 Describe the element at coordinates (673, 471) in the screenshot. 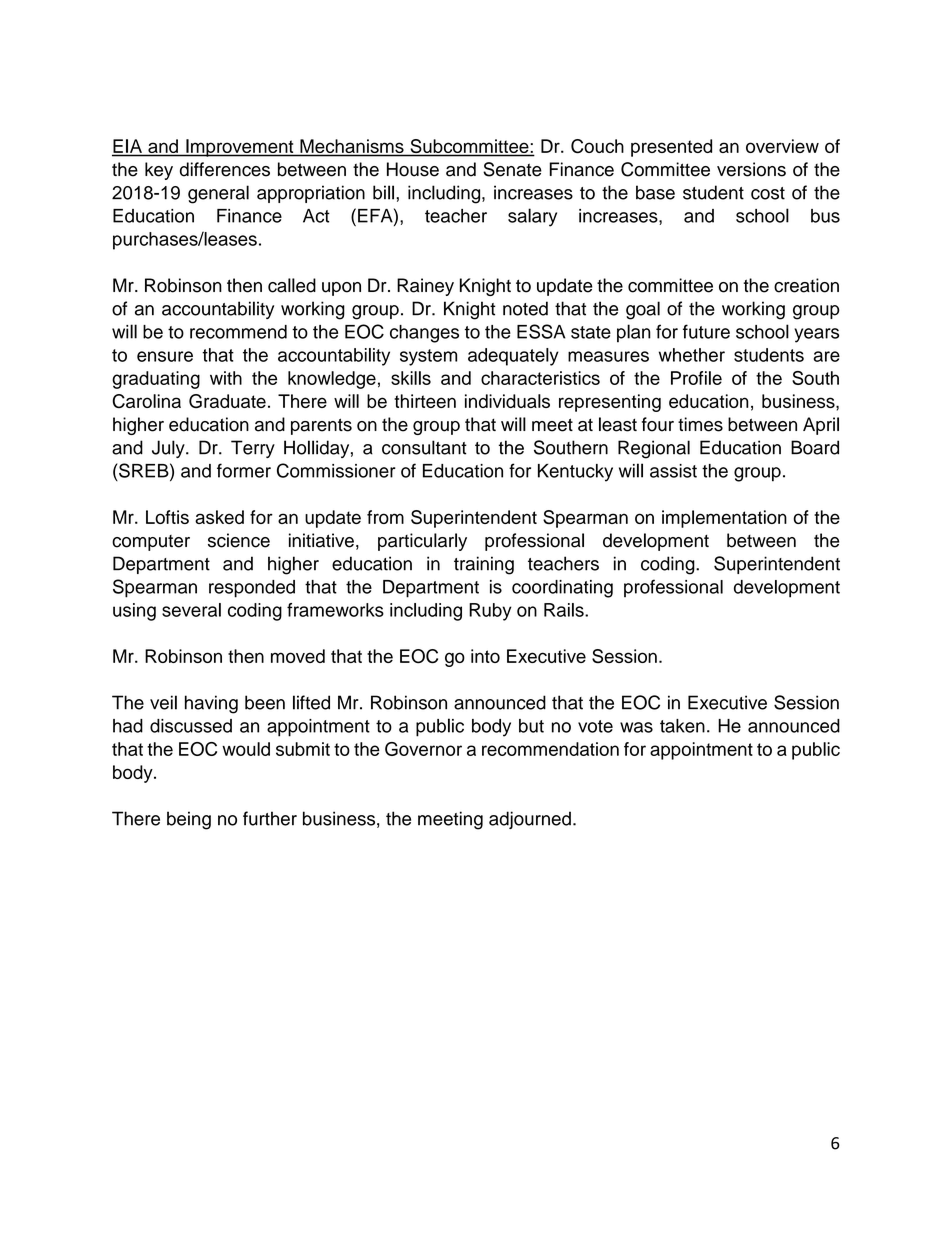

I see `assist` at that location.
